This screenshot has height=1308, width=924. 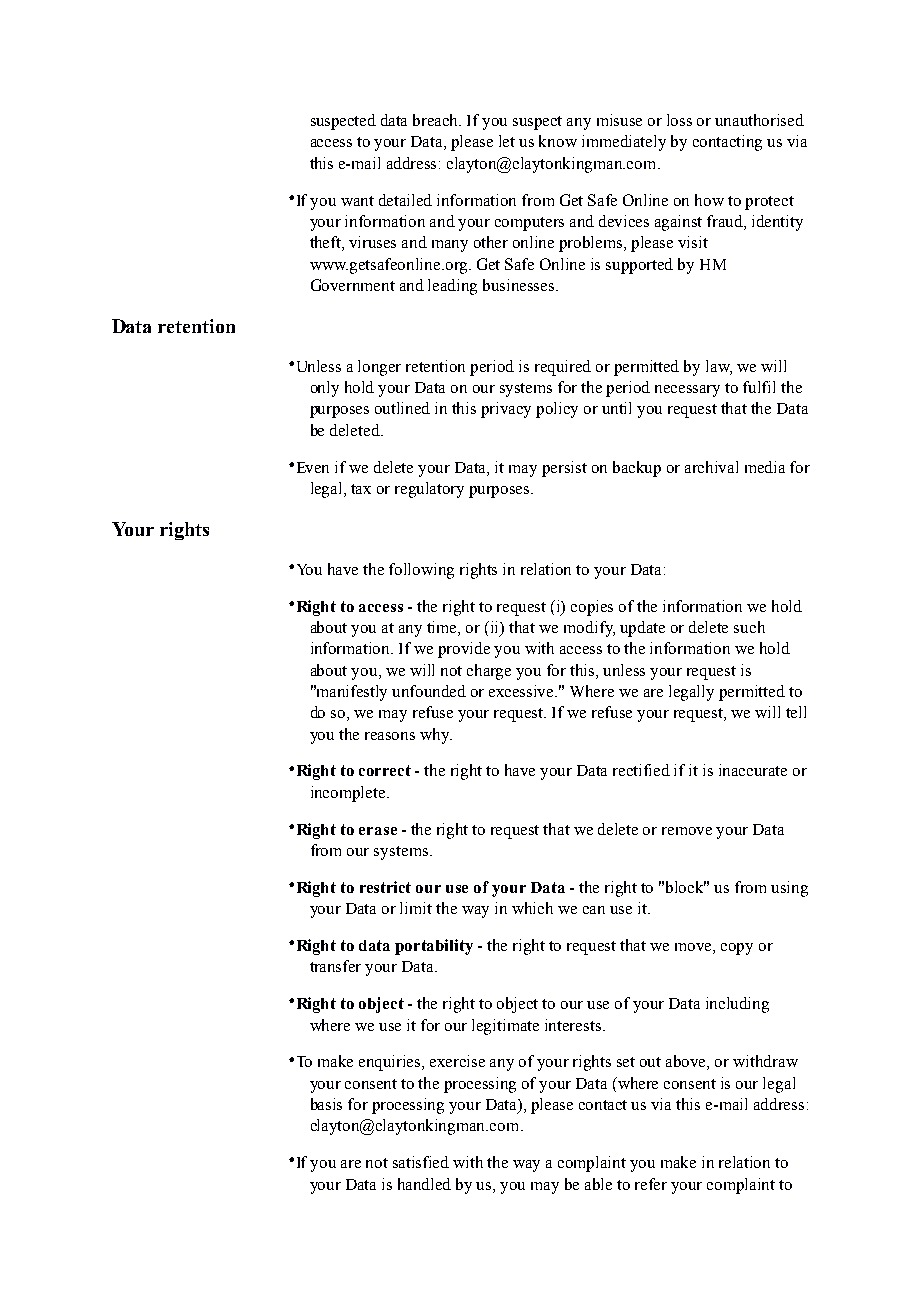 What do you see at coordinates (589, 629) in the screenshot?
I see `modify` at bounding box center [589, 629].
